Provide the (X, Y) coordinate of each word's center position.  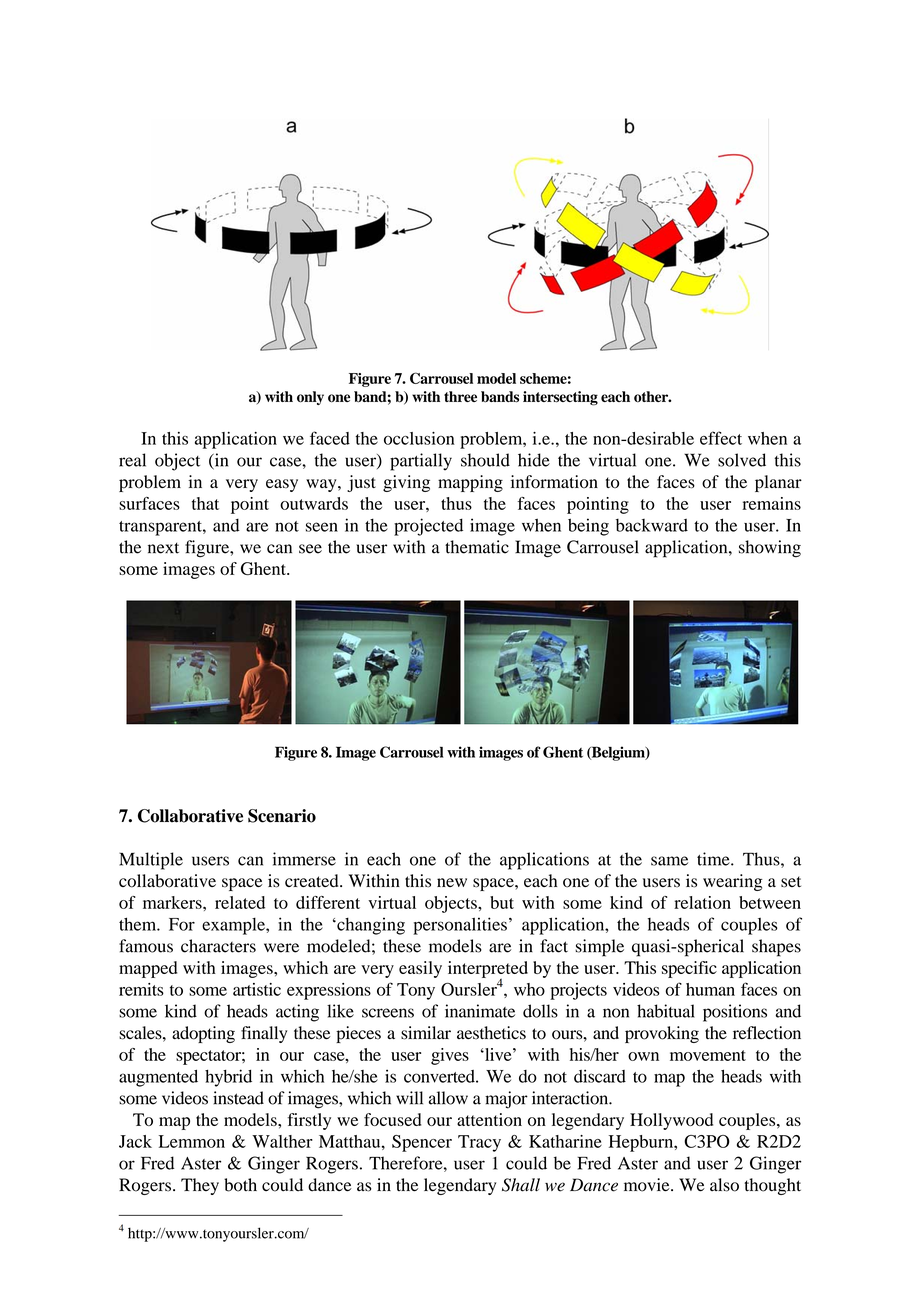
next (163, 548)
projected (428, 527)
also (724, 1185)
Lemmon (192, 1141)
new (452, 882)
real (132, 460)
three (460, 396)
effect (721, 438)
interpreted (488, 970)
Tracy (479, 1143)
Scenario (282, 816)
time (714, 859)
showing (770, 549)
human (710, 989)
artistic (257, 989)
